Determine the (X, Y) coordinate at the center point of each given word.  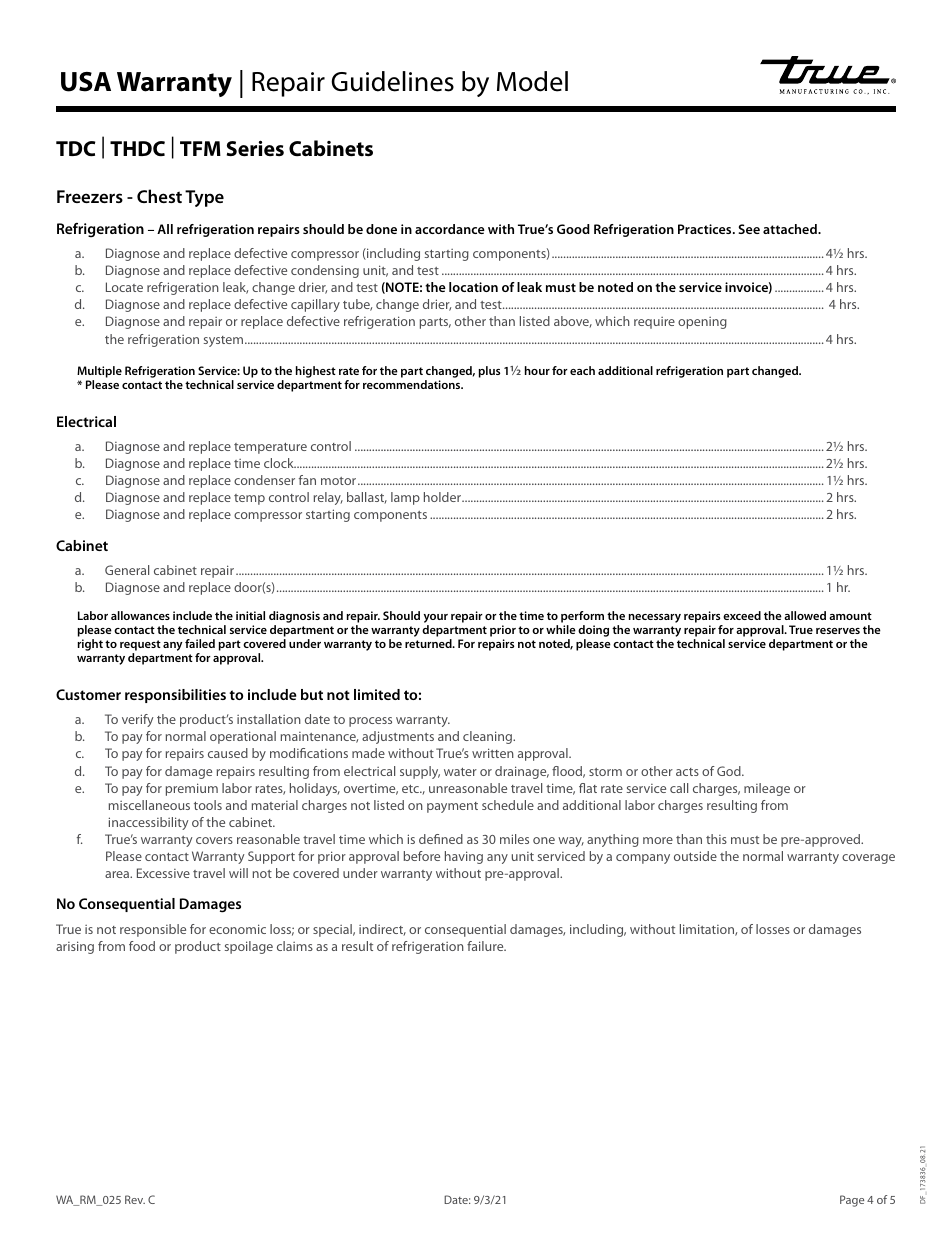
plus (489, 372)
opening (702, 323)
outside (695, 856)
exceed (742, 615)
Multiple (99, 372)
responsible (153, 930)
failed (200, 643)
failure (486, 946)
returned (429, 643)
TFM (200, 148)
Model (532, 81)
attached (791, 229)
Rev (135, 1199)
